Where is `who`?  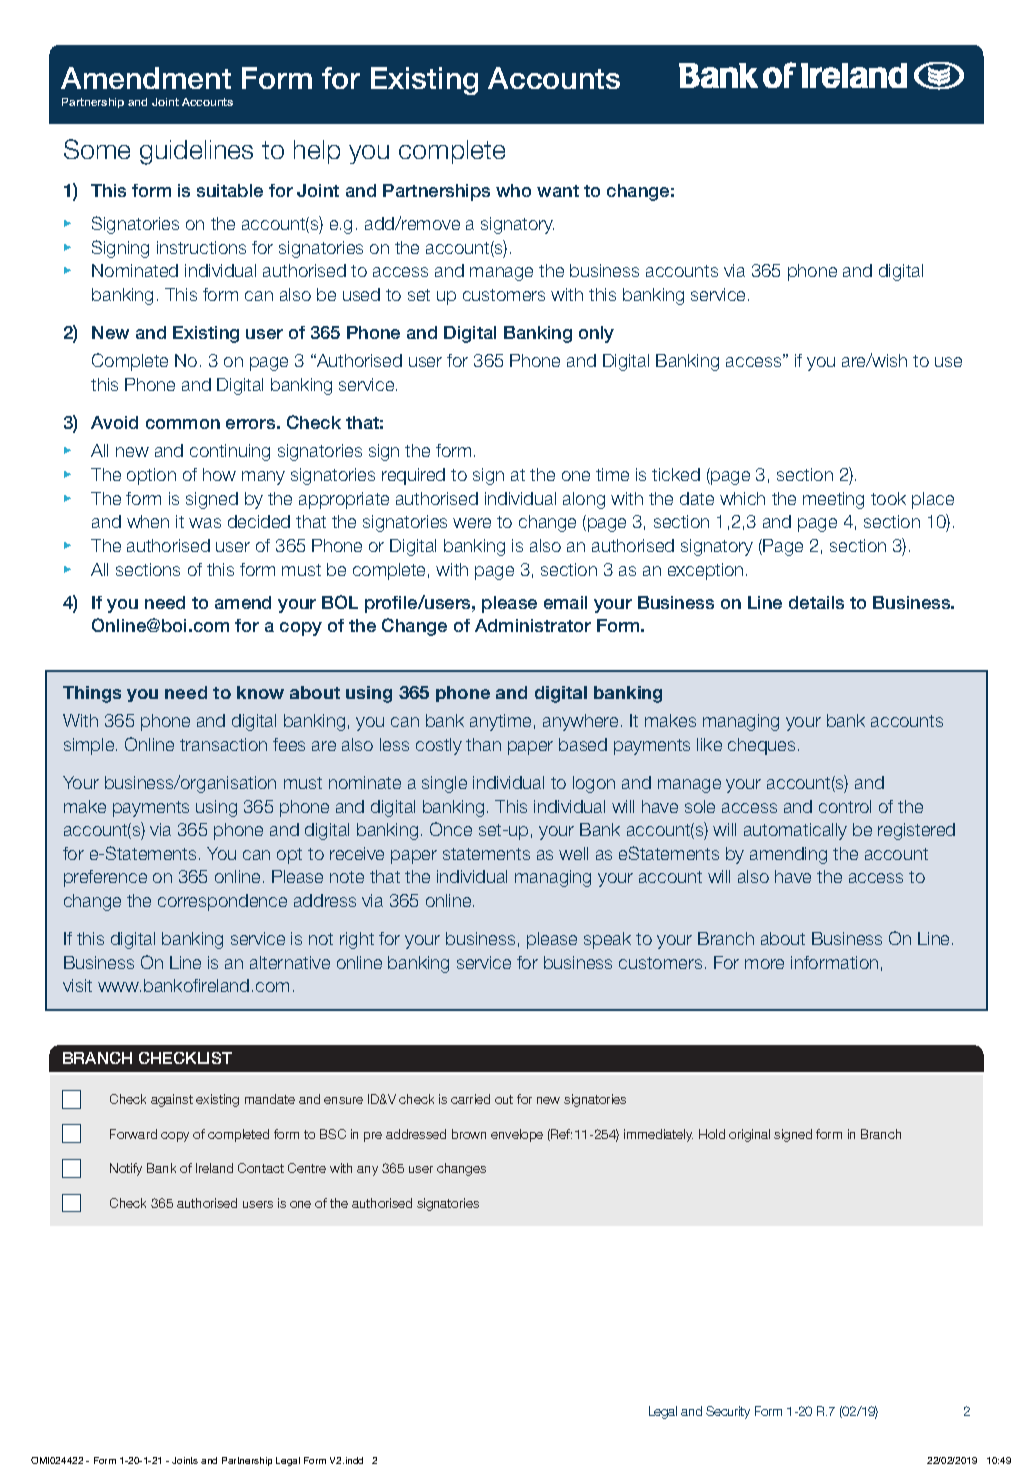 who is located at coordinates (513, 190).
